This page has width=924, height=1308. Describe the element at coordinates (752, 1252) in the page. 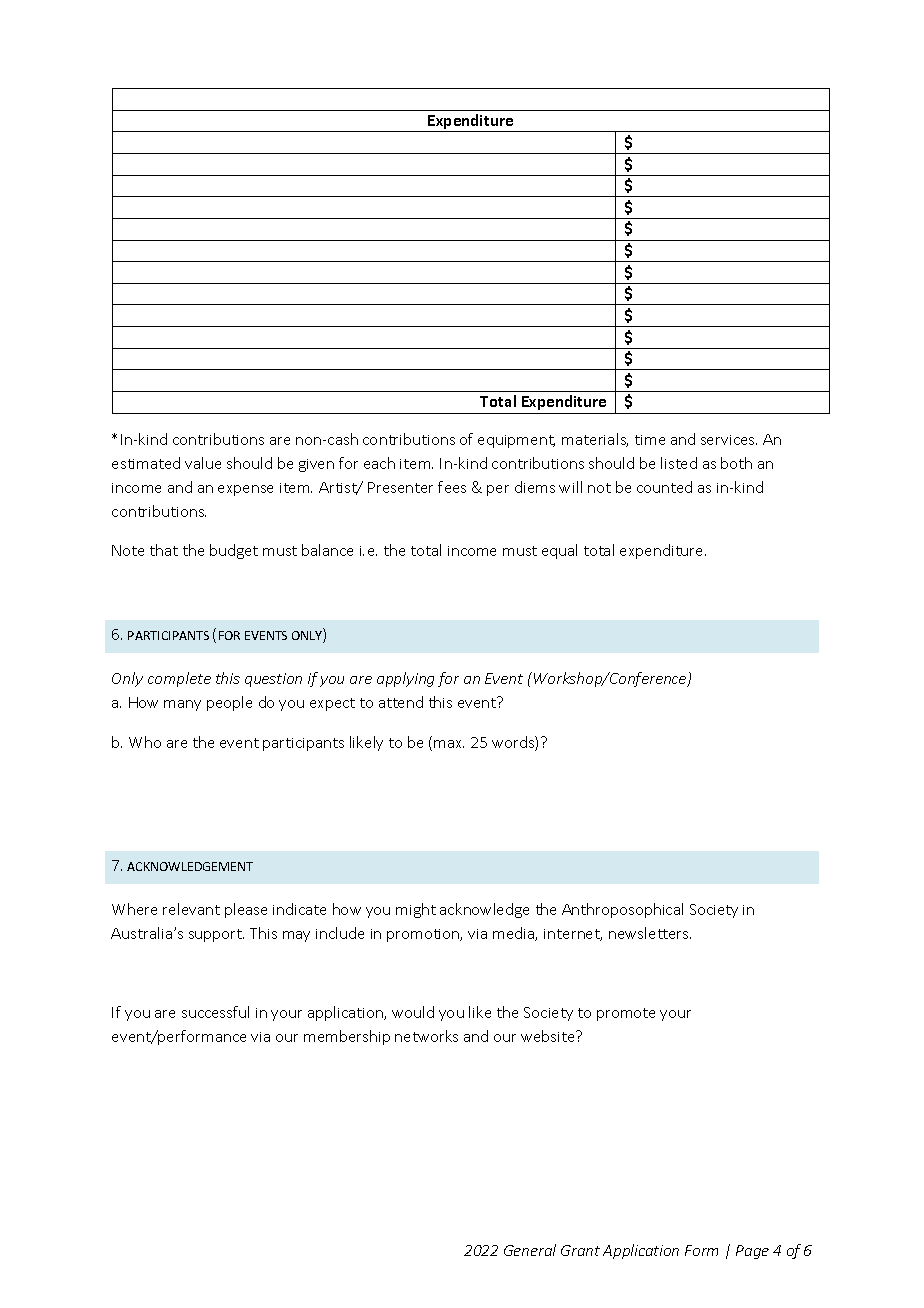

I see `Page` at that location.
